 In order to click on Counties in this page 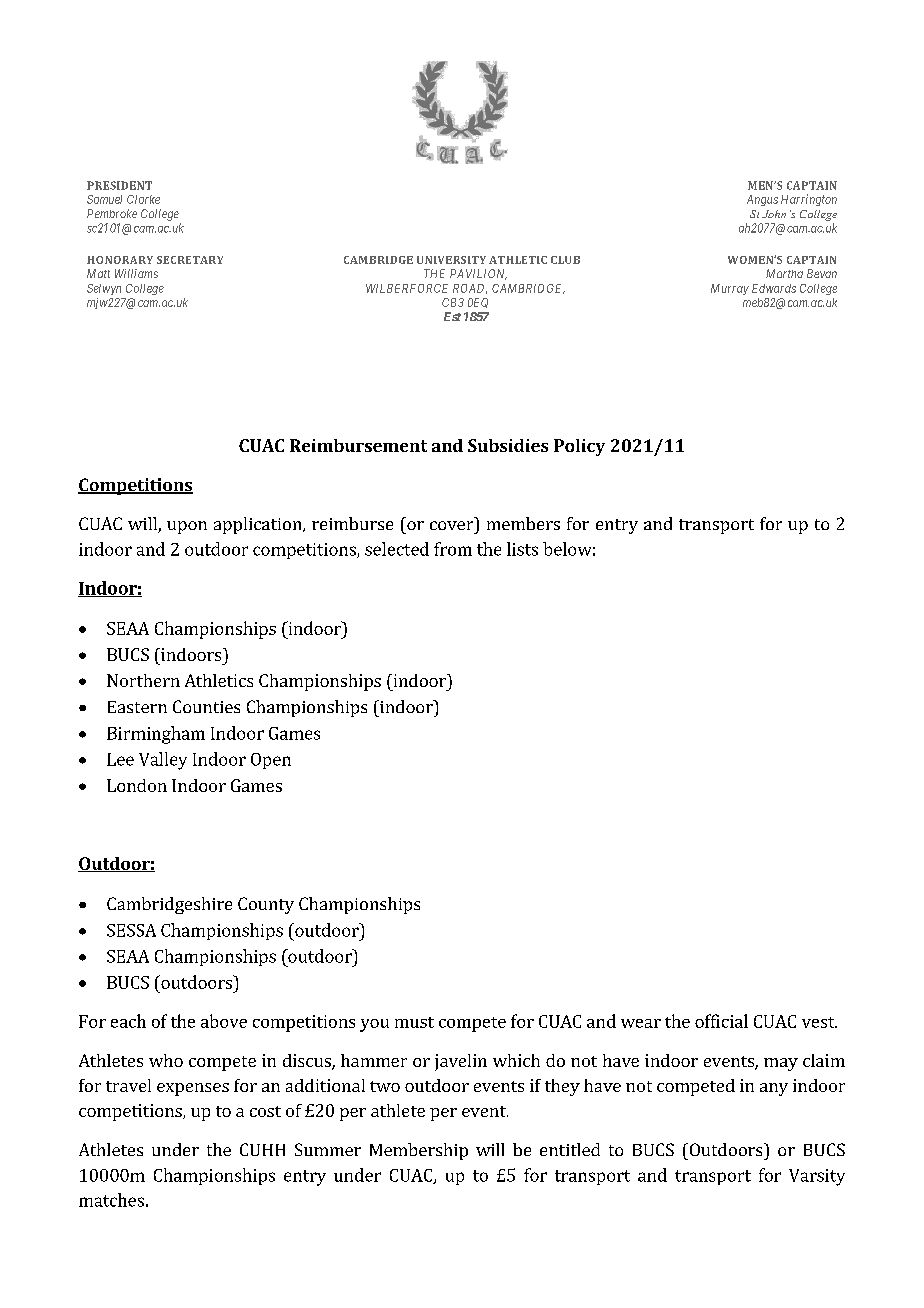, I will do `click(206, 706)`.
